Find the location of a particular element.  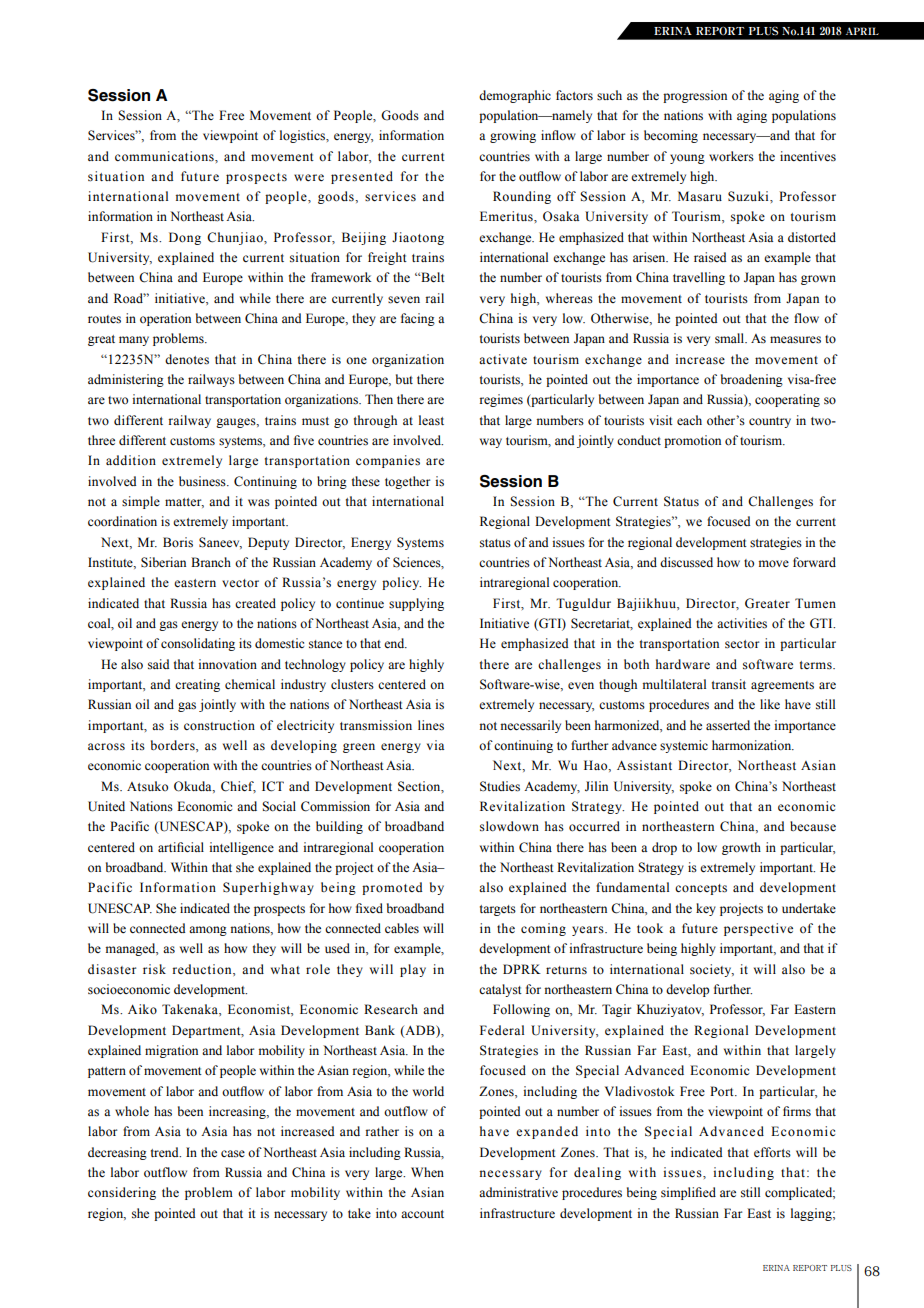

efforts is located at coordinates (772, 1152).
